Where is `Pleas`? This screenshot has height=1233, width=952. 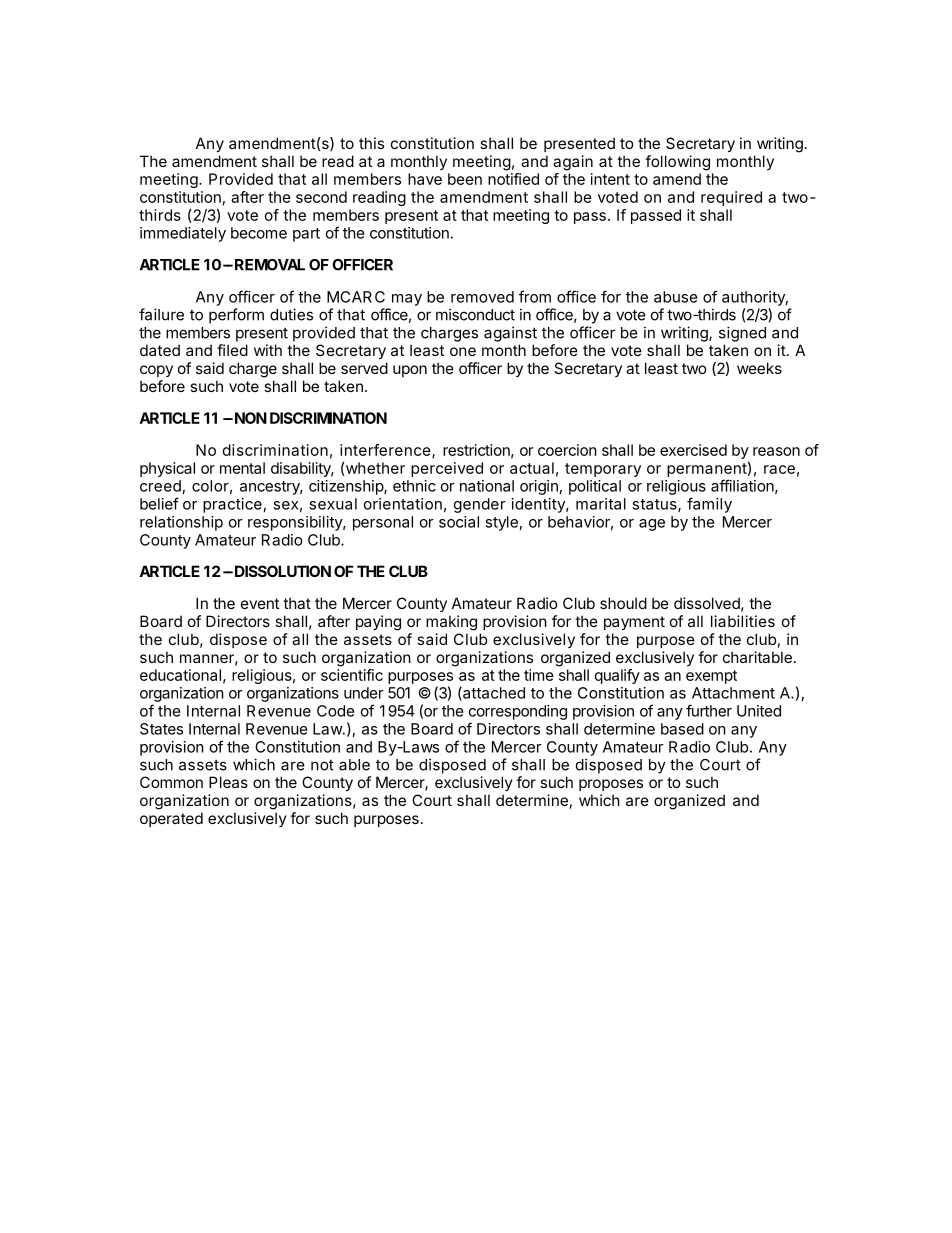
Pleas is located at coordinates (228, 782).
